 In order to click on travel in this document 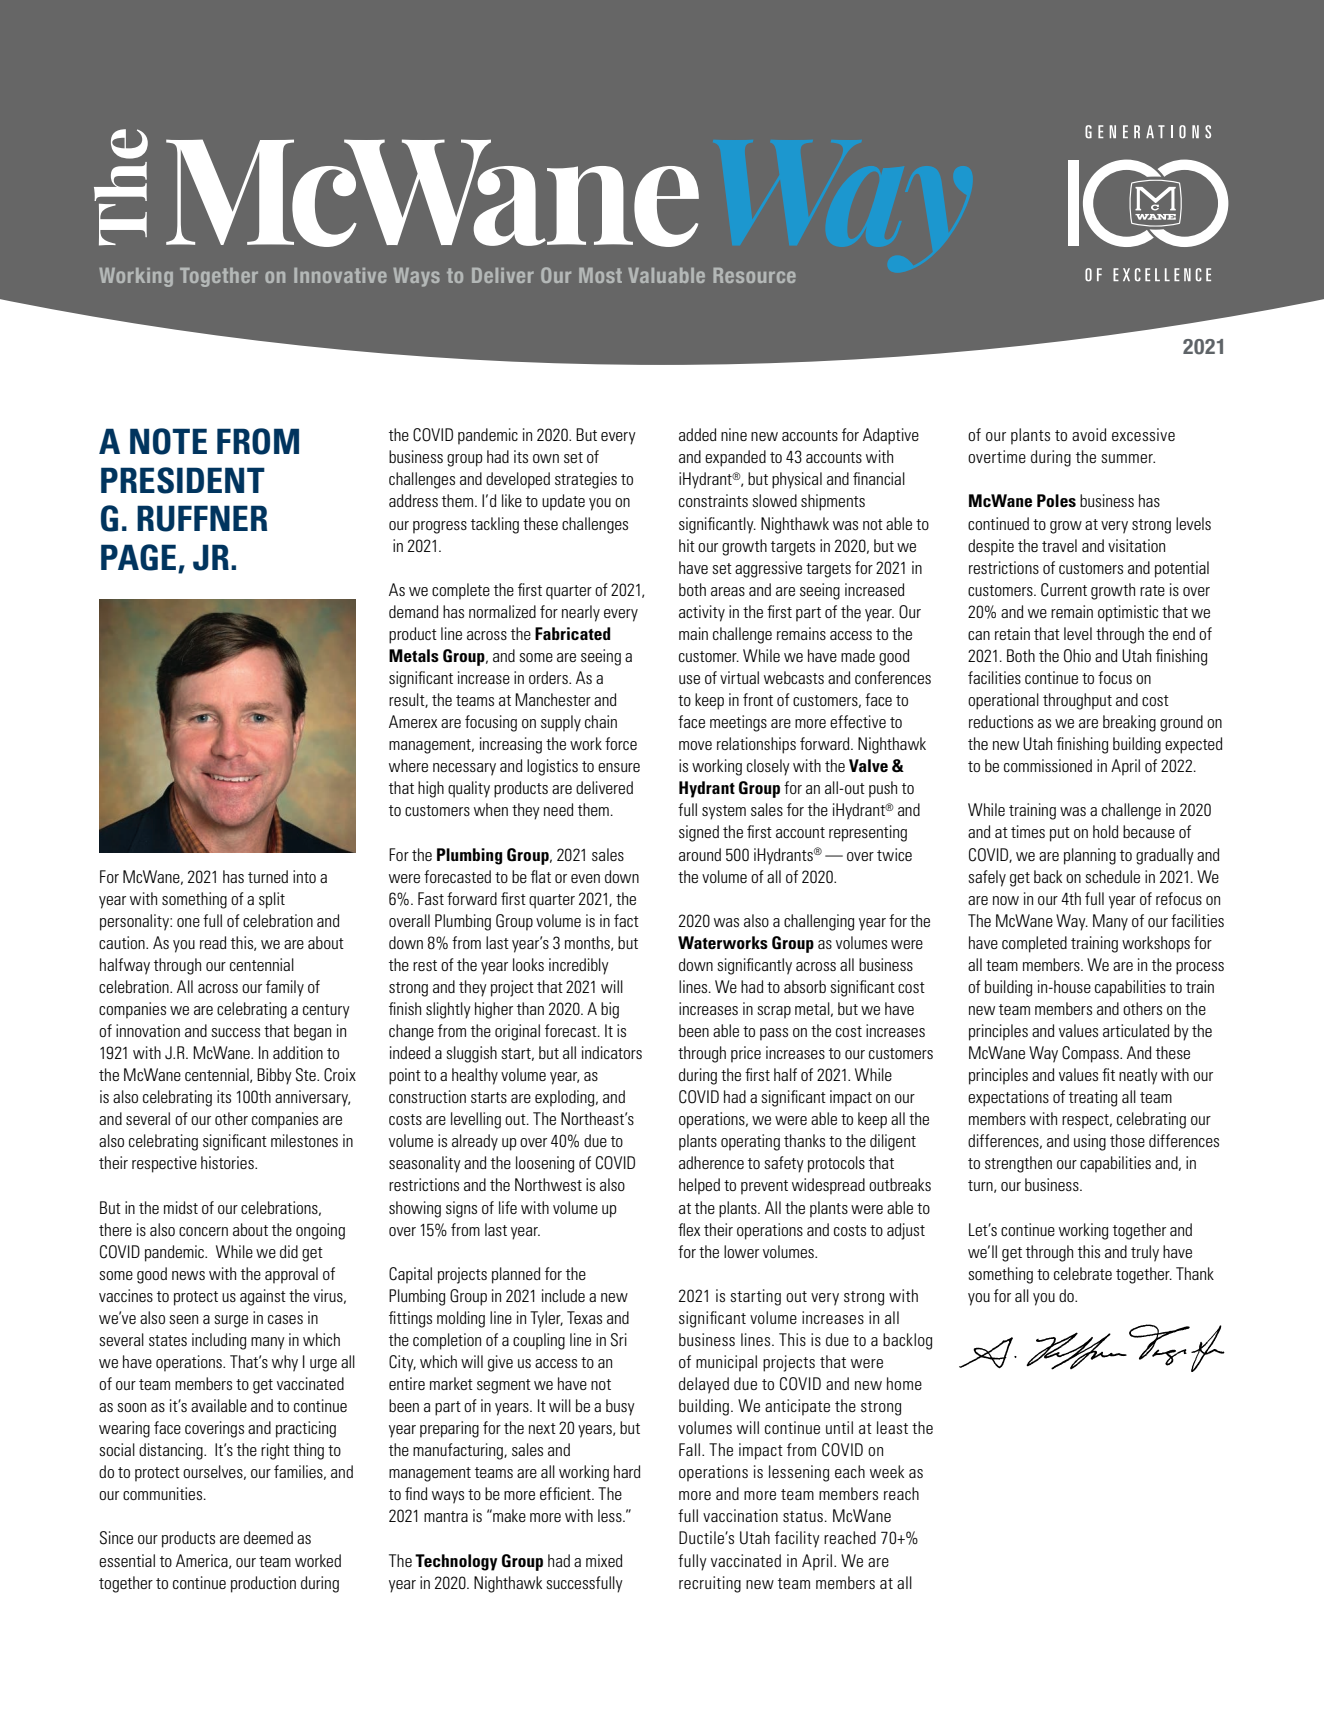, I will do `click(1059, 545)`.
